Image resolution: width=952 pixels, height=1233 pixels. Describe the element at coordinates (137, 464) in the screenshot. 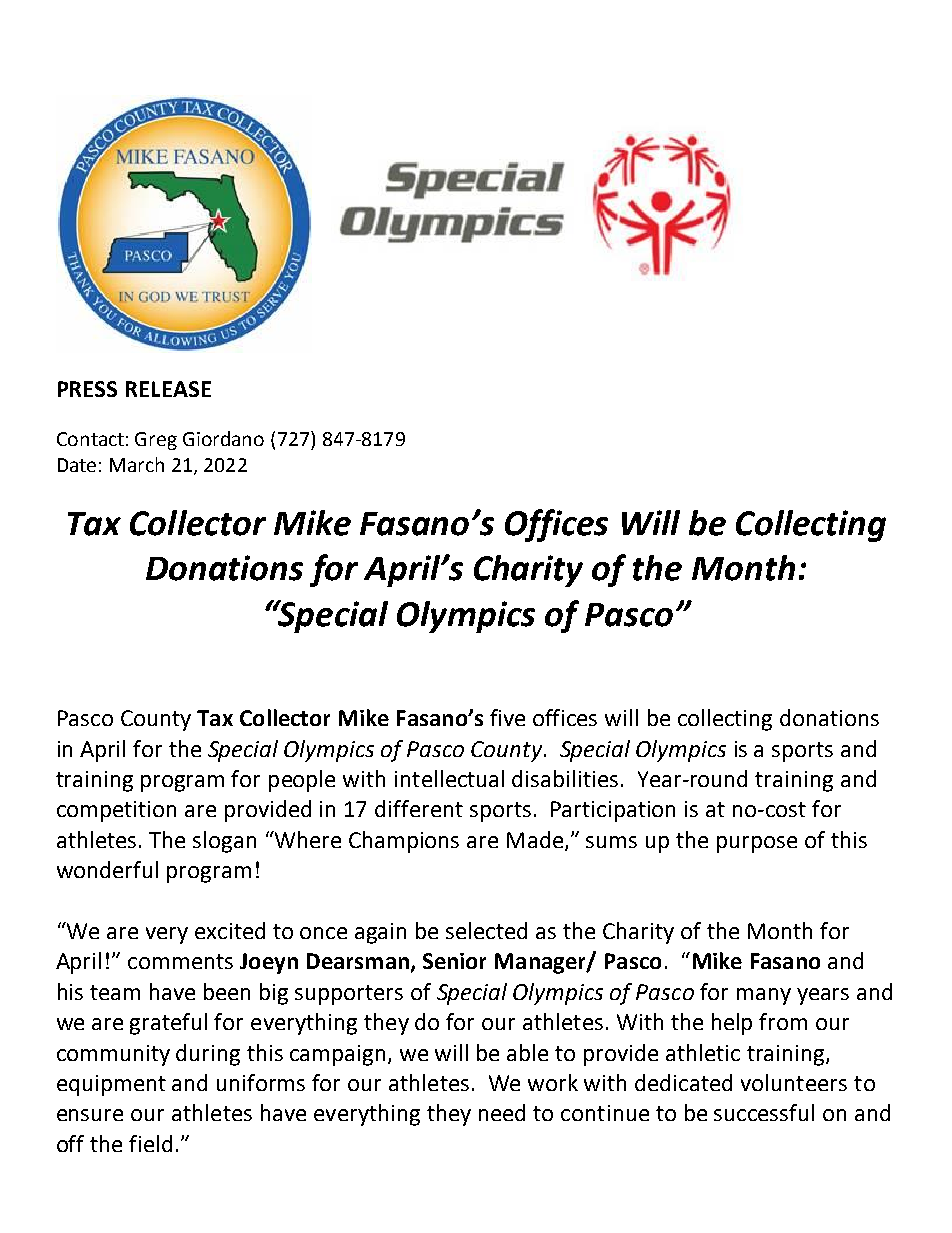

I see `March` at that location.
